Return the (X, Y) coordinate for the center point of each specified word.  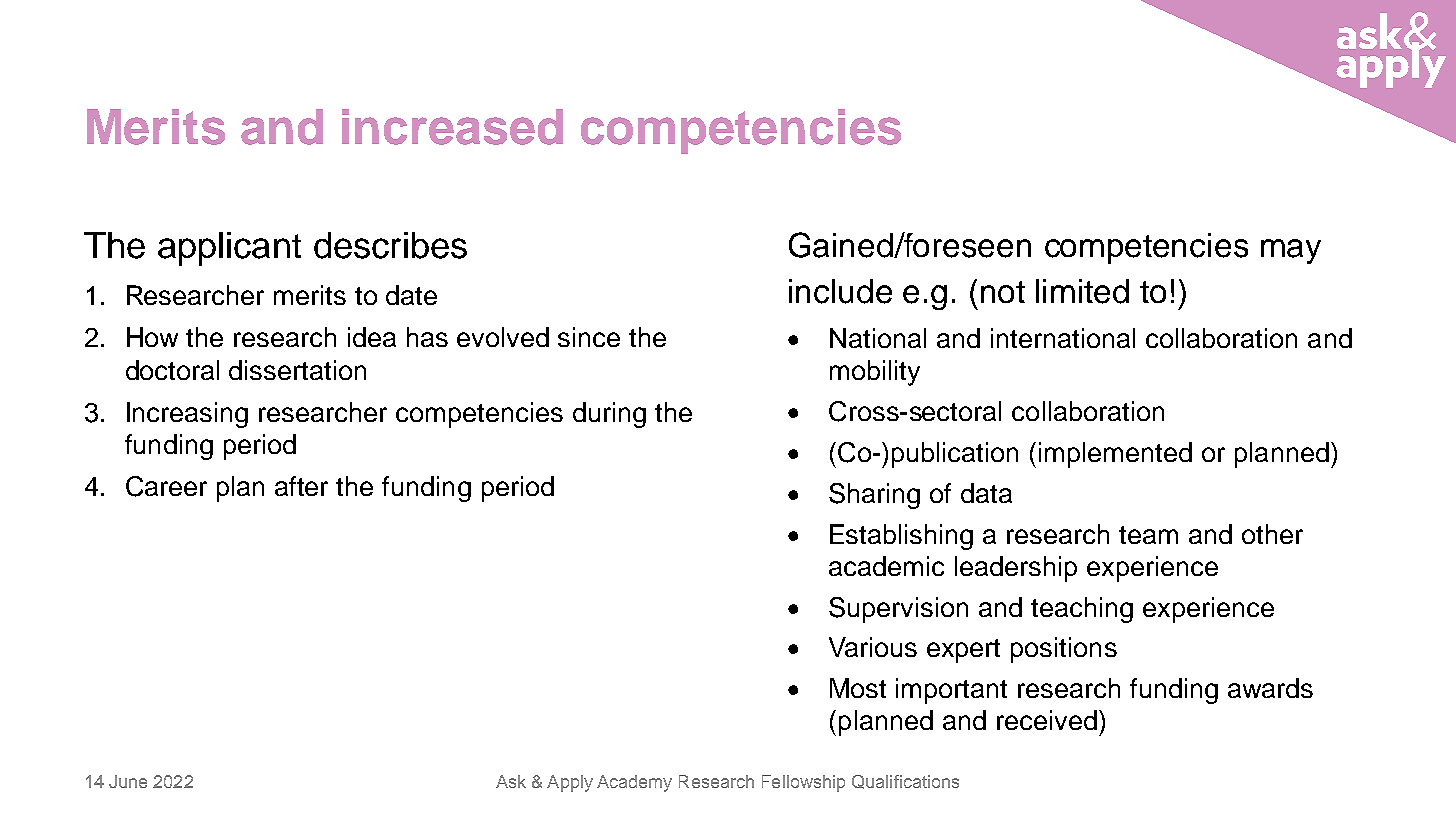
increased (452, 127)
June (128, 781)
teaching (1082, 610)
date (411, 295)
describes (390, 245)
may (1291, 251)
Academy (634, 783)
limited (1082, 291)
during (609, 415)
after (301, 486)
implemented (1115, 455)
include (840, 291)
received (1047, 720)
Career (166, 486)
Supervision (898, 610)
